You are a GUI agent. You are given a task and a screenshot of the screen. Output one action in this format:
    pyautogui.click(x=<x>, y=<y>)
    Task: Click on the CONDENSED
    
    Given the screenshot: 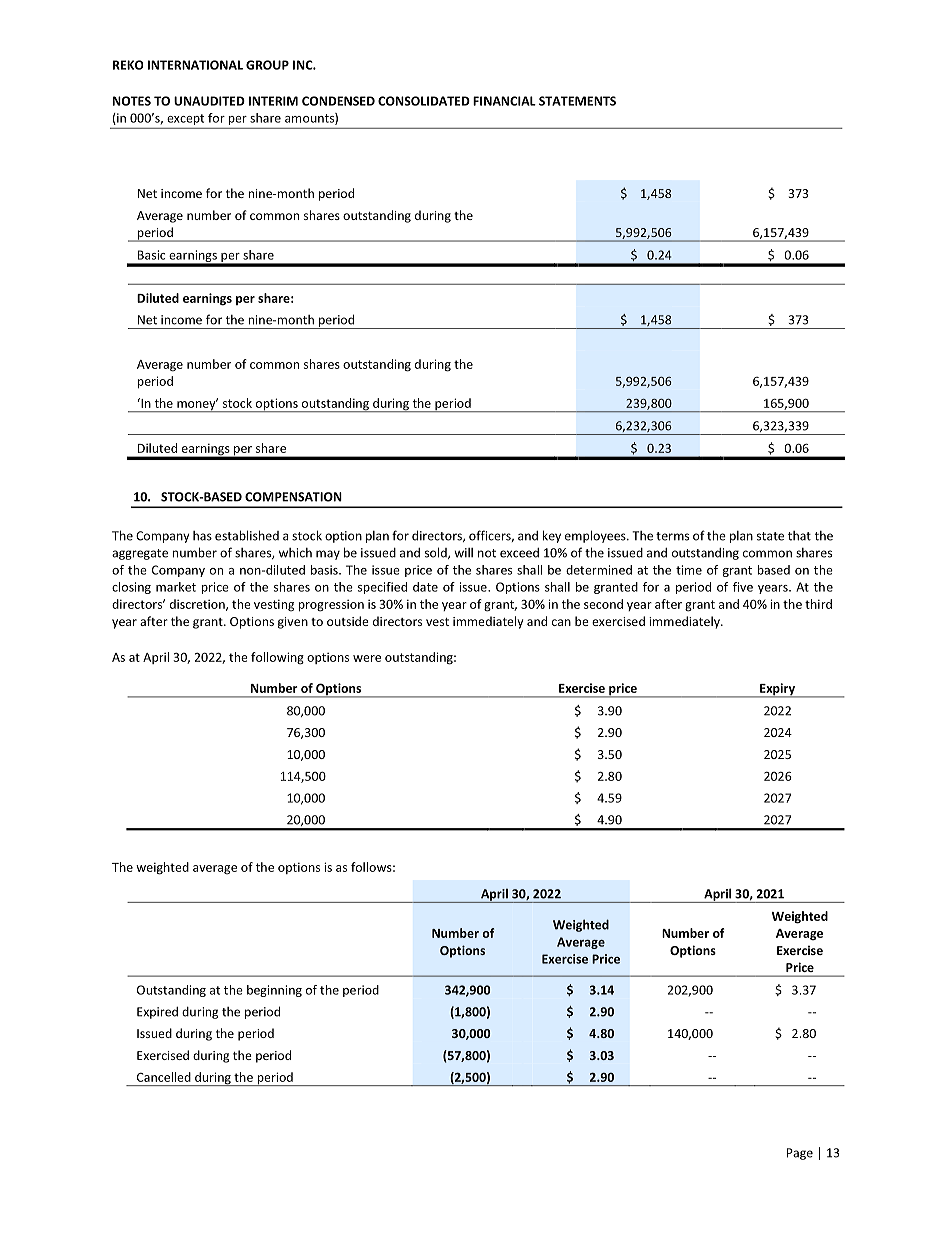 What is the action you would take?
    pyautogui.click(x=338, y=101)
